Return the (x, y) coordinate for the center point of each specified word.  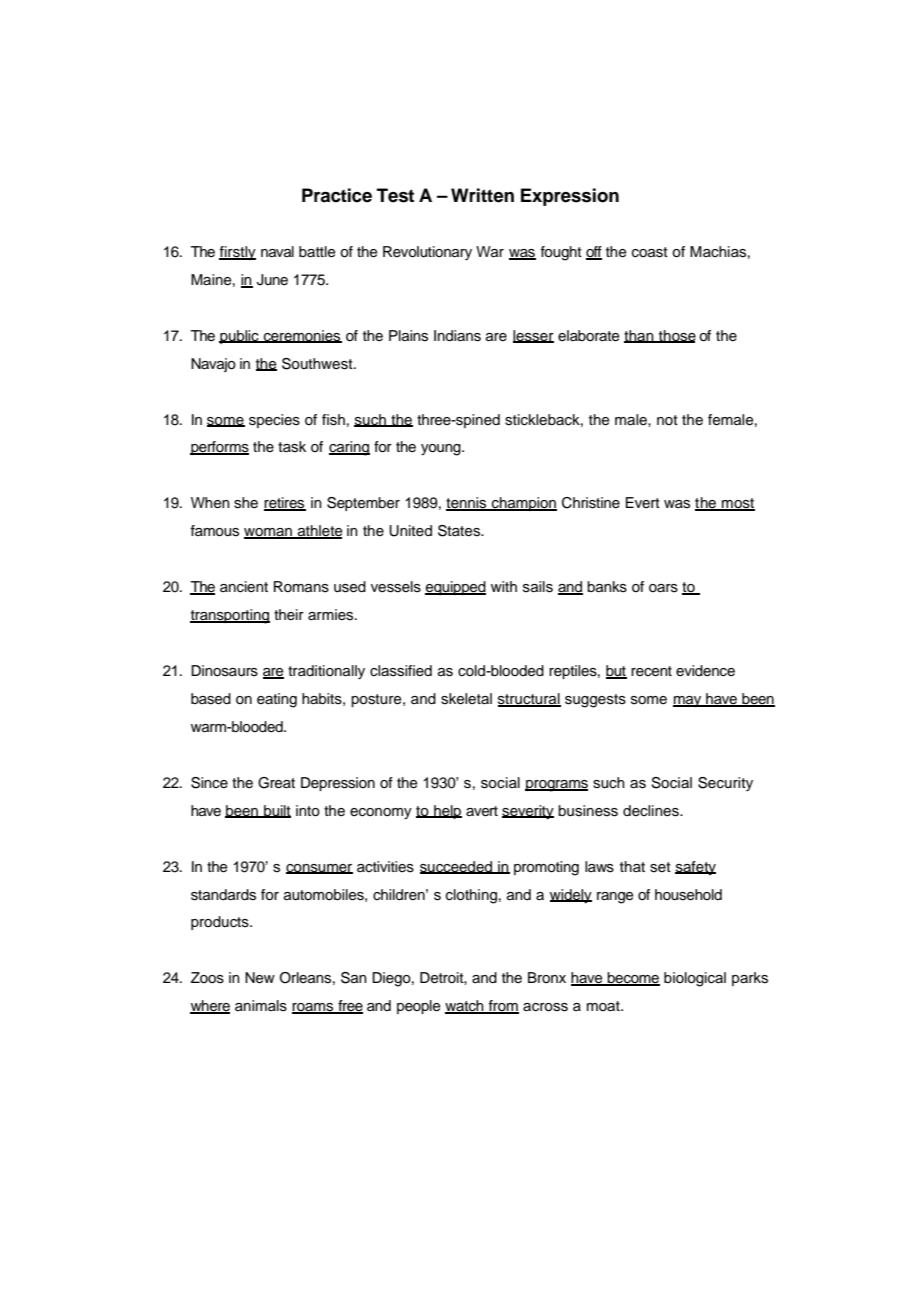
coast (650, 252)
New (260, 978)
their (289, 614)
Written (482, 195)
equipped (455, 588)
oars (663, 588)
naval (277, 252)
